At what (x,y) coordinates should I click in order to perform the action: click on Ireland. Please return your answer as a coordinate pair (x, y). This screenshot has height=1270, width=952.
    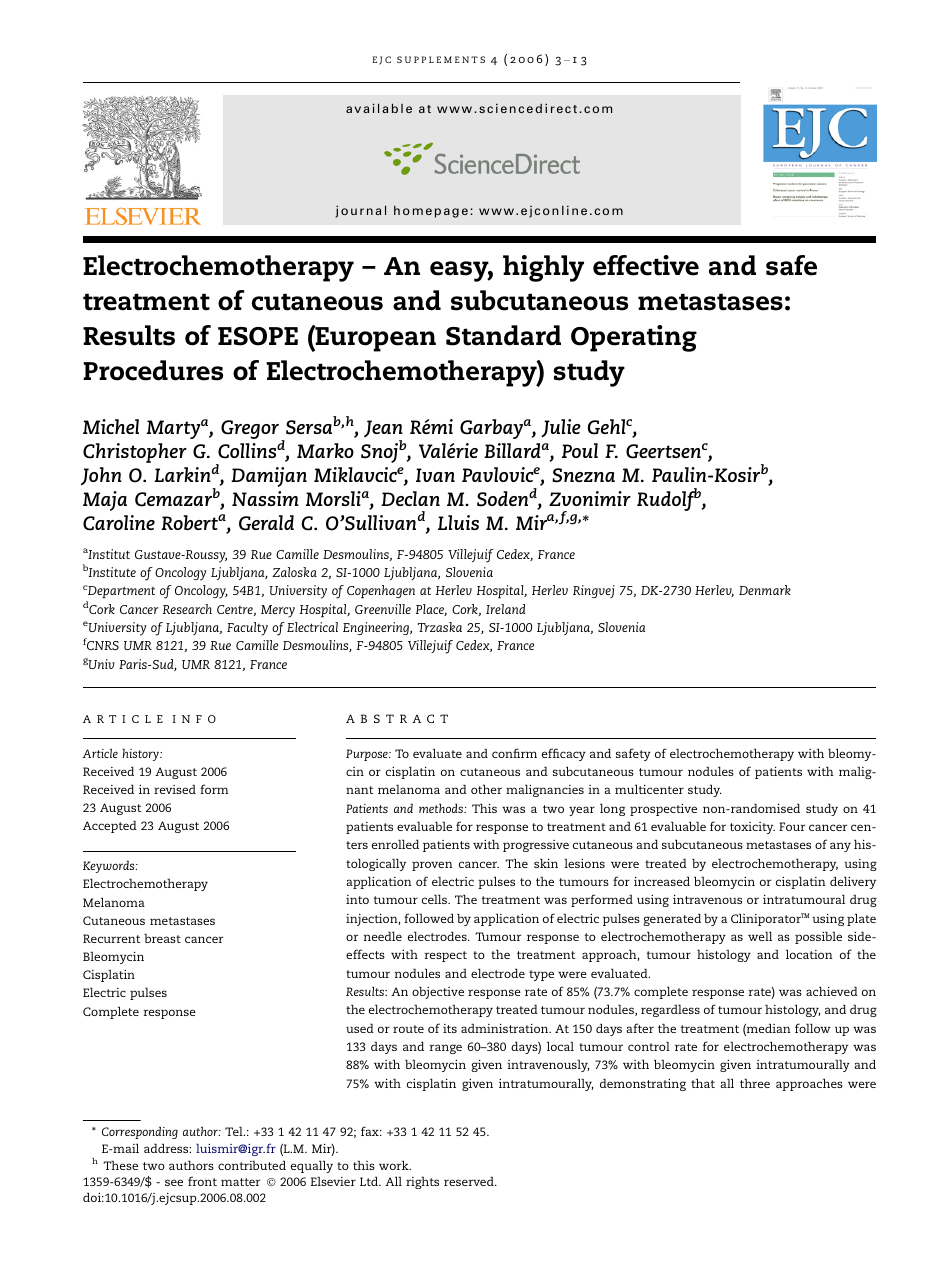
    Looking at the image, I should click on (506, 609).
